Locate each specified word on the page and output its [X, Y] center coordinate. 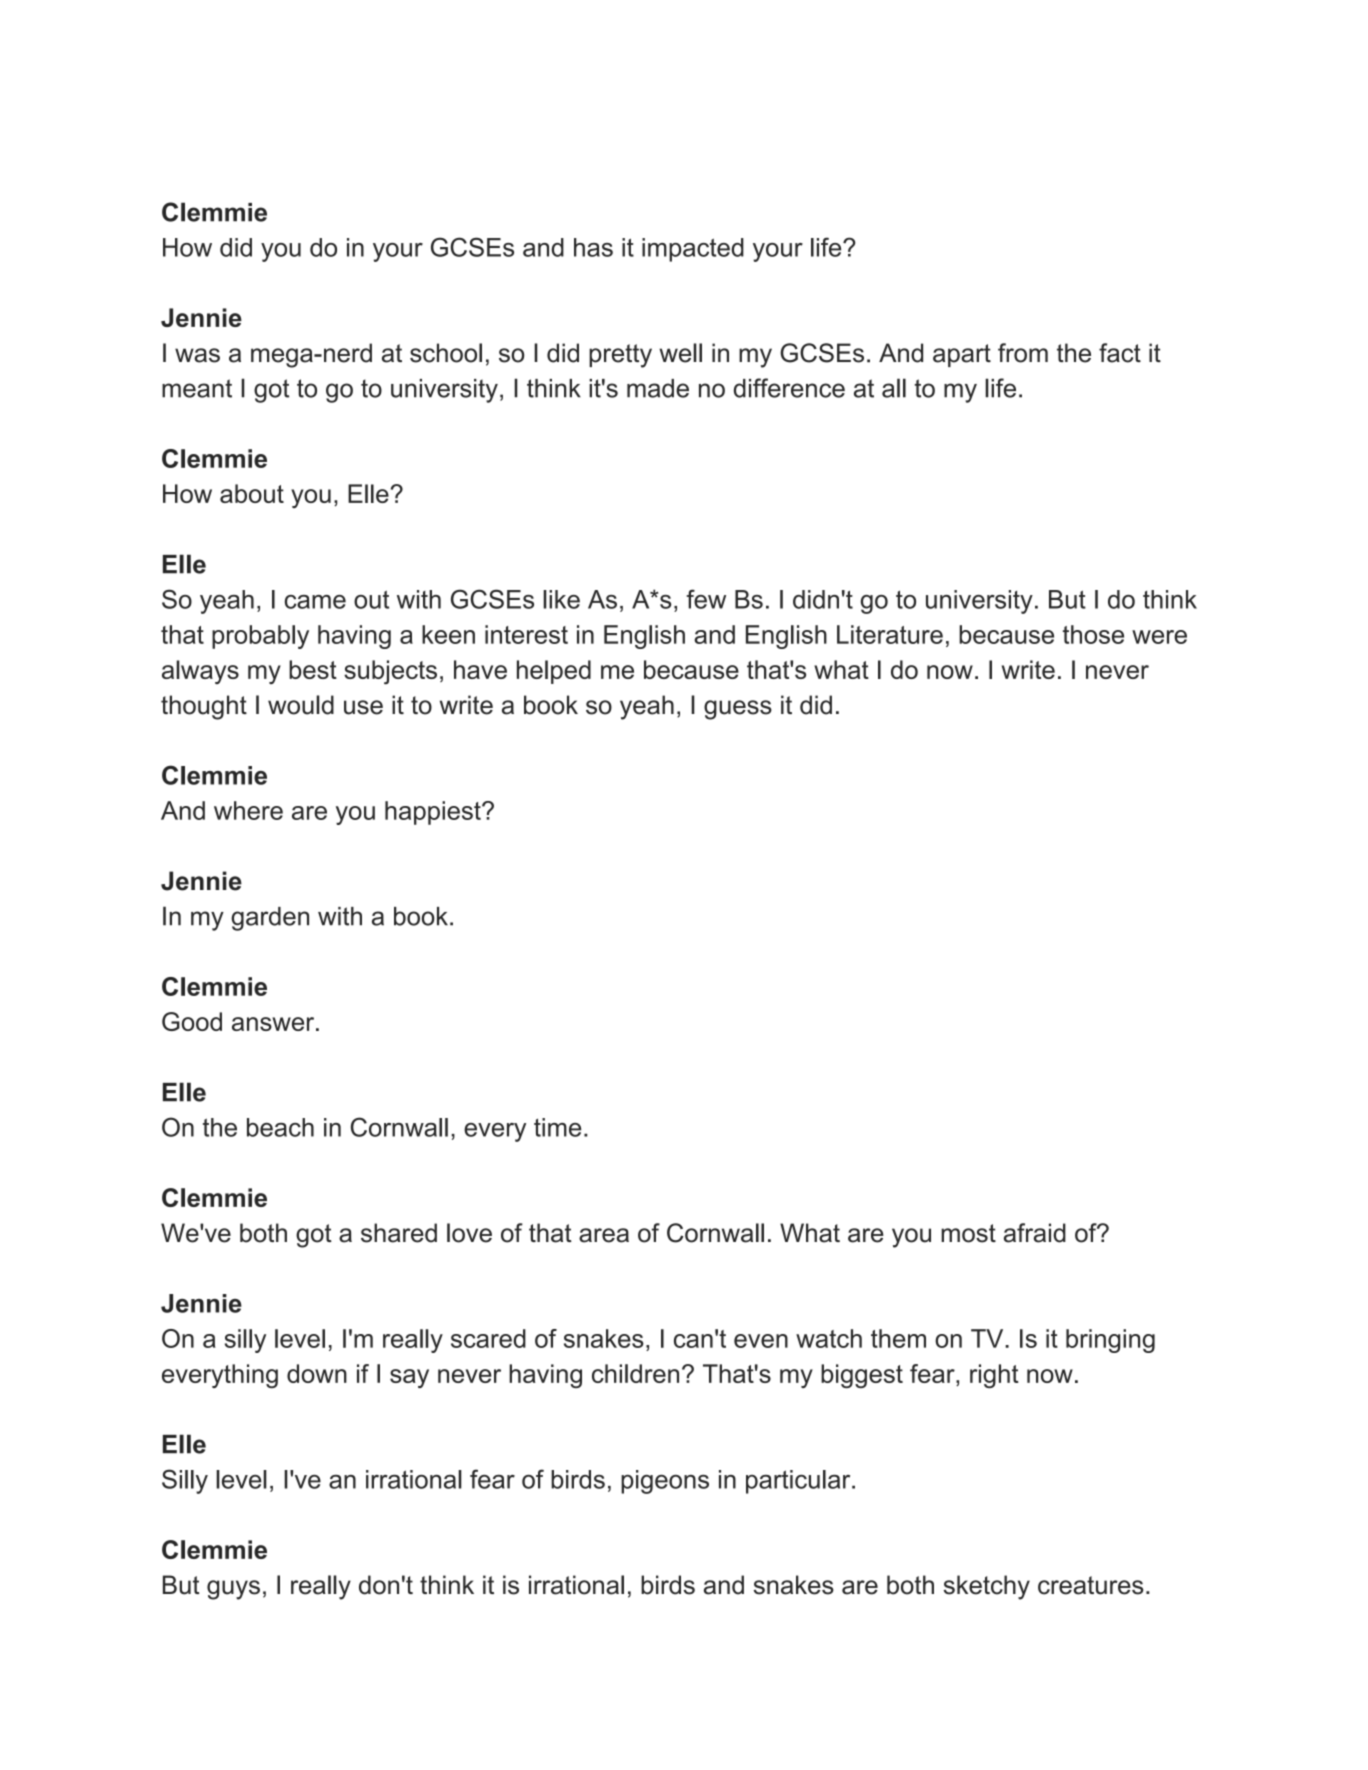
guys [233, 1590]
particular [799, 1482]
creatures [1090, 1585]
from [1023, 353]
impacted [693, 250]
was [197, 355]
